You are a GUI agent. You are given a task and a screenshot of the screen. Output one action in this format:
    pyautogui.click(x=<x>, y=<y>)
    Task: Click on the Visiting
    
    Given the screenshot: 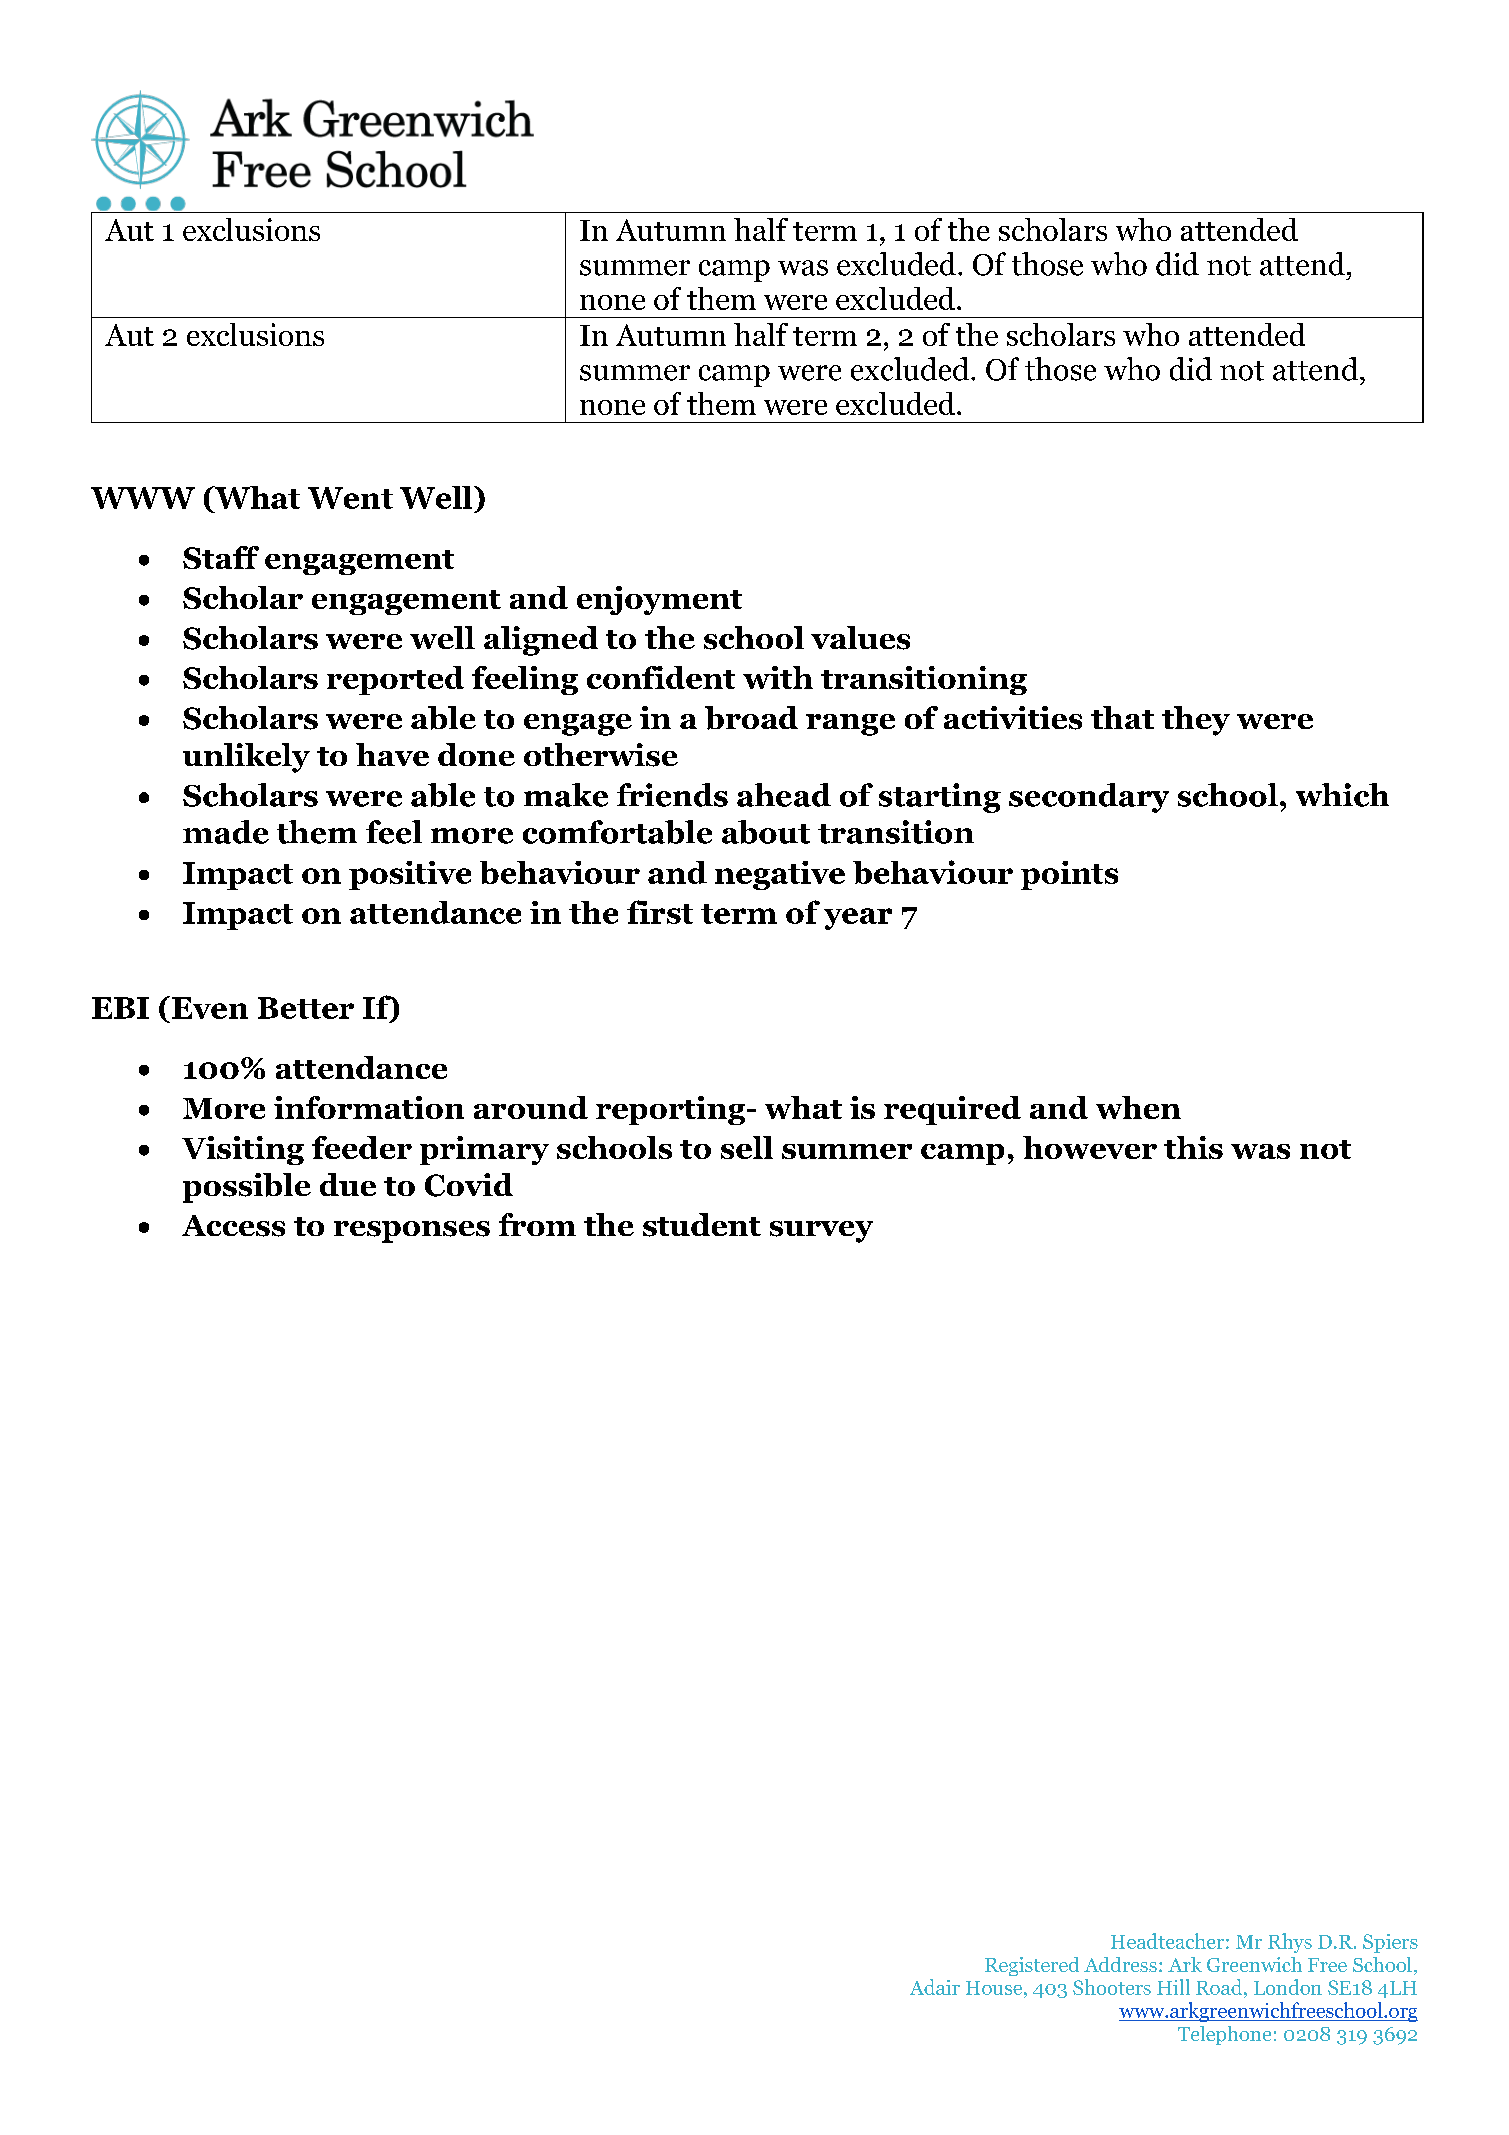 What is the action you would take?
    pyautogui.click(x=243, y=1150)
